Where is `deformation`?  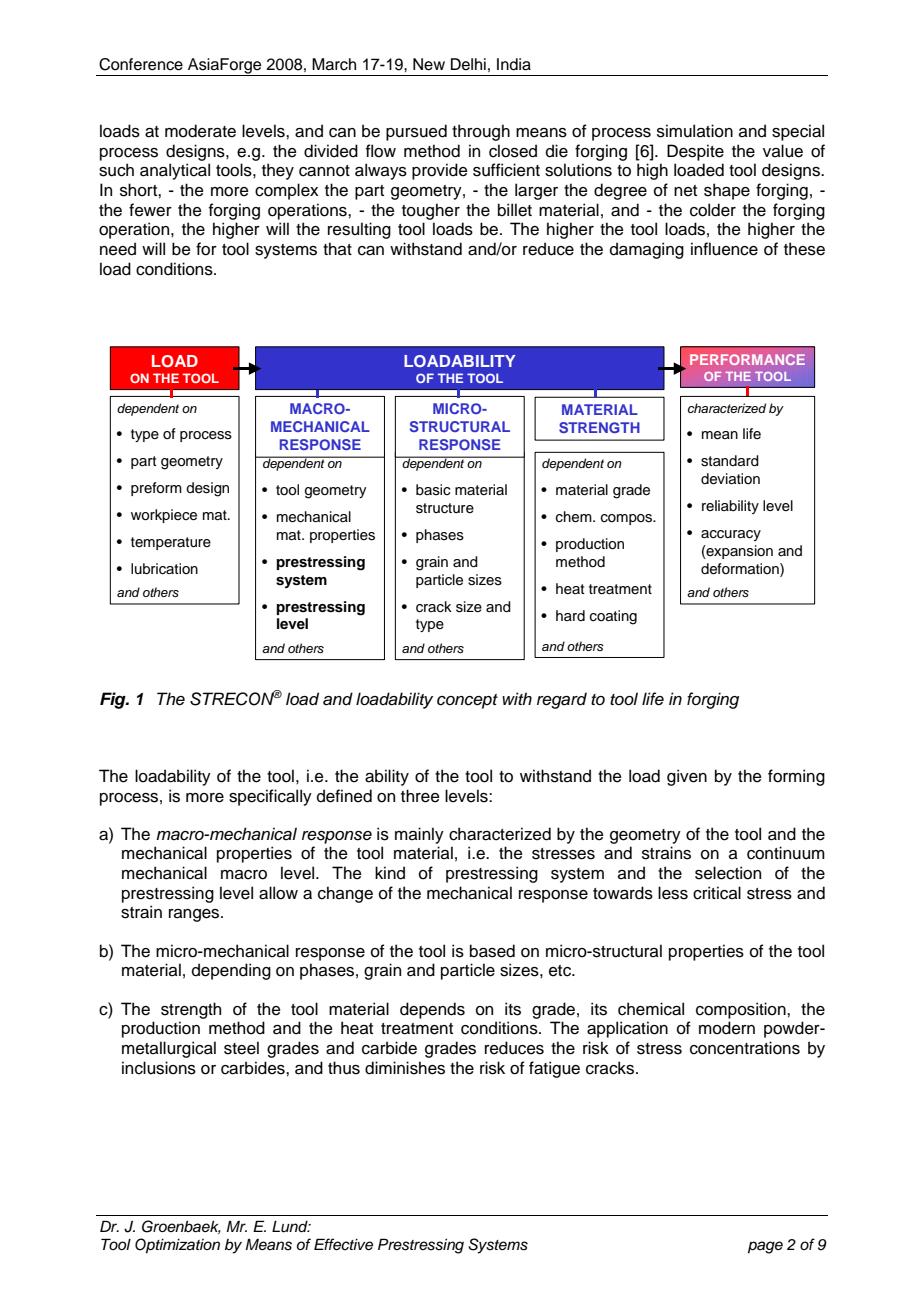 deformation is located at coordinates (741, 569).
